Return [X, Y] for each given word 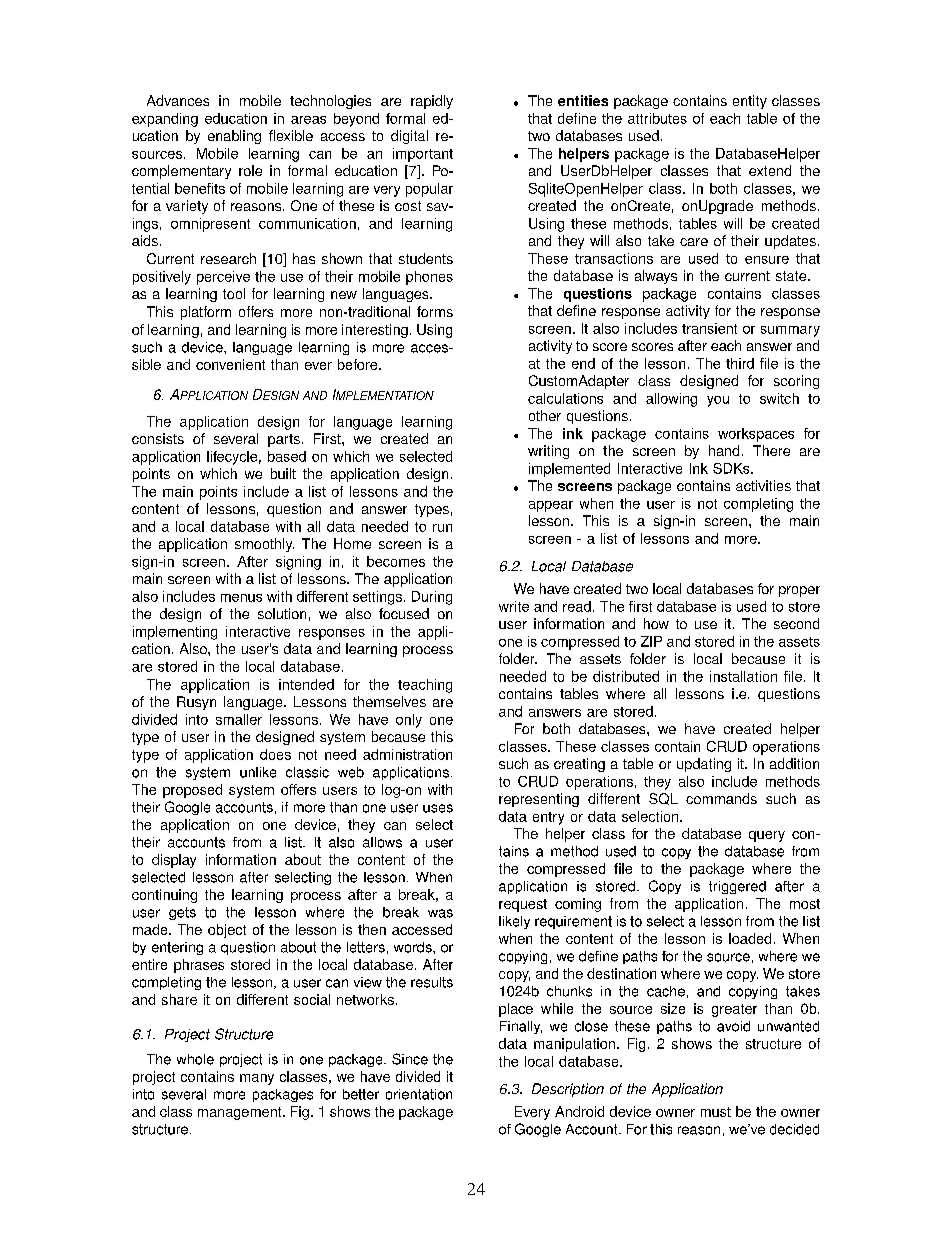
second [796, 623]
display [174, 861]
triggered [737, 887]
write [514, 606]
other [545, 415]
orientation [419, 1094]
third [740, 363]
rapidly [432, 102]
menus [241, 598]
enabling [234, 137]
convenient [230, 364]
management [241, 1113]
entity [750, 102]
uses [438, 808]
